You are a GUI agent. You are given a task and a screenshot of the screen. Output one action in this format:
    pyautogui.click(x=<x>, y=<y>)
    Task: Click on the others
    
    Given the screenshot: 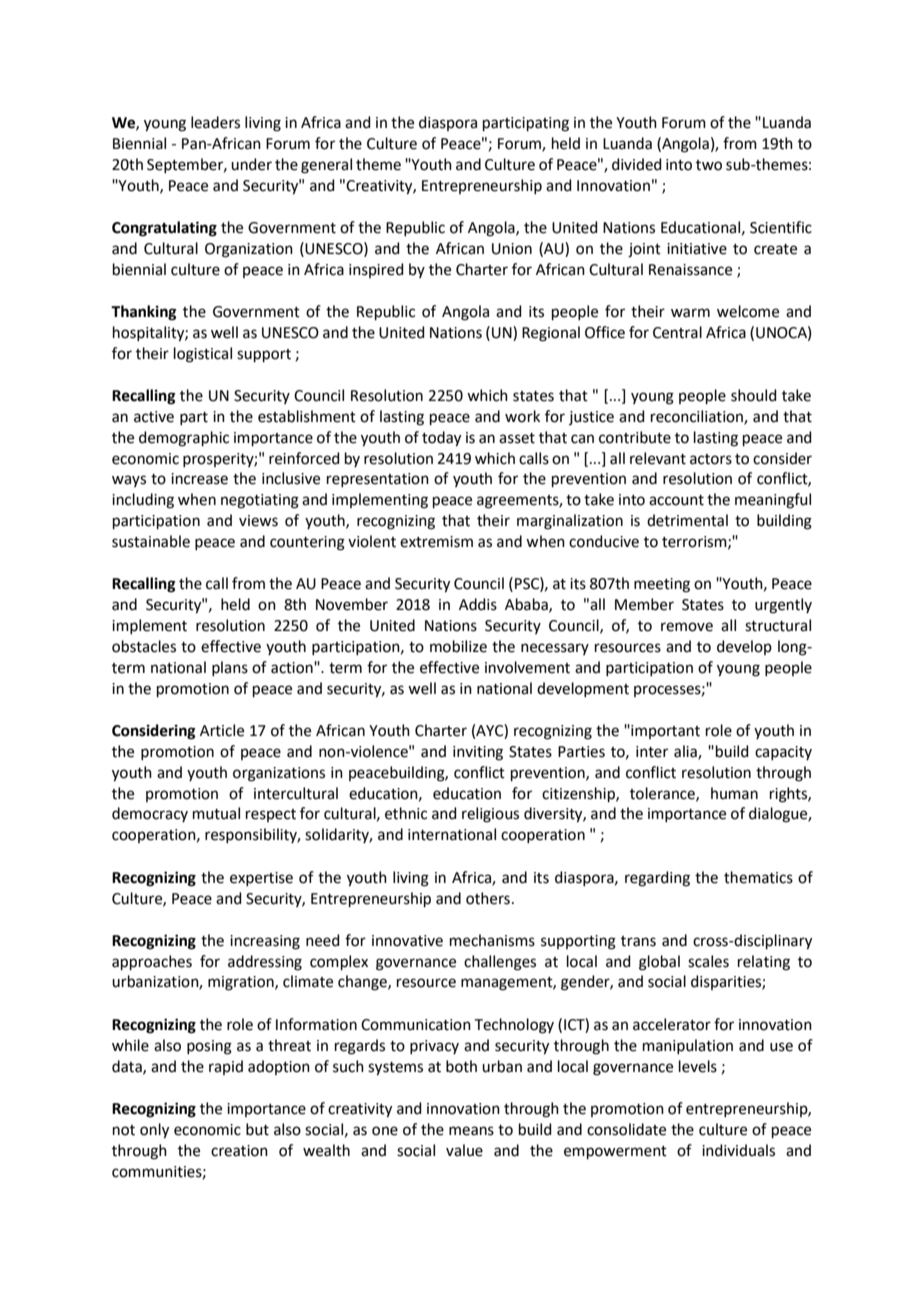 What is the action you would take?
    pyautogui.click(x=488, y=898)
